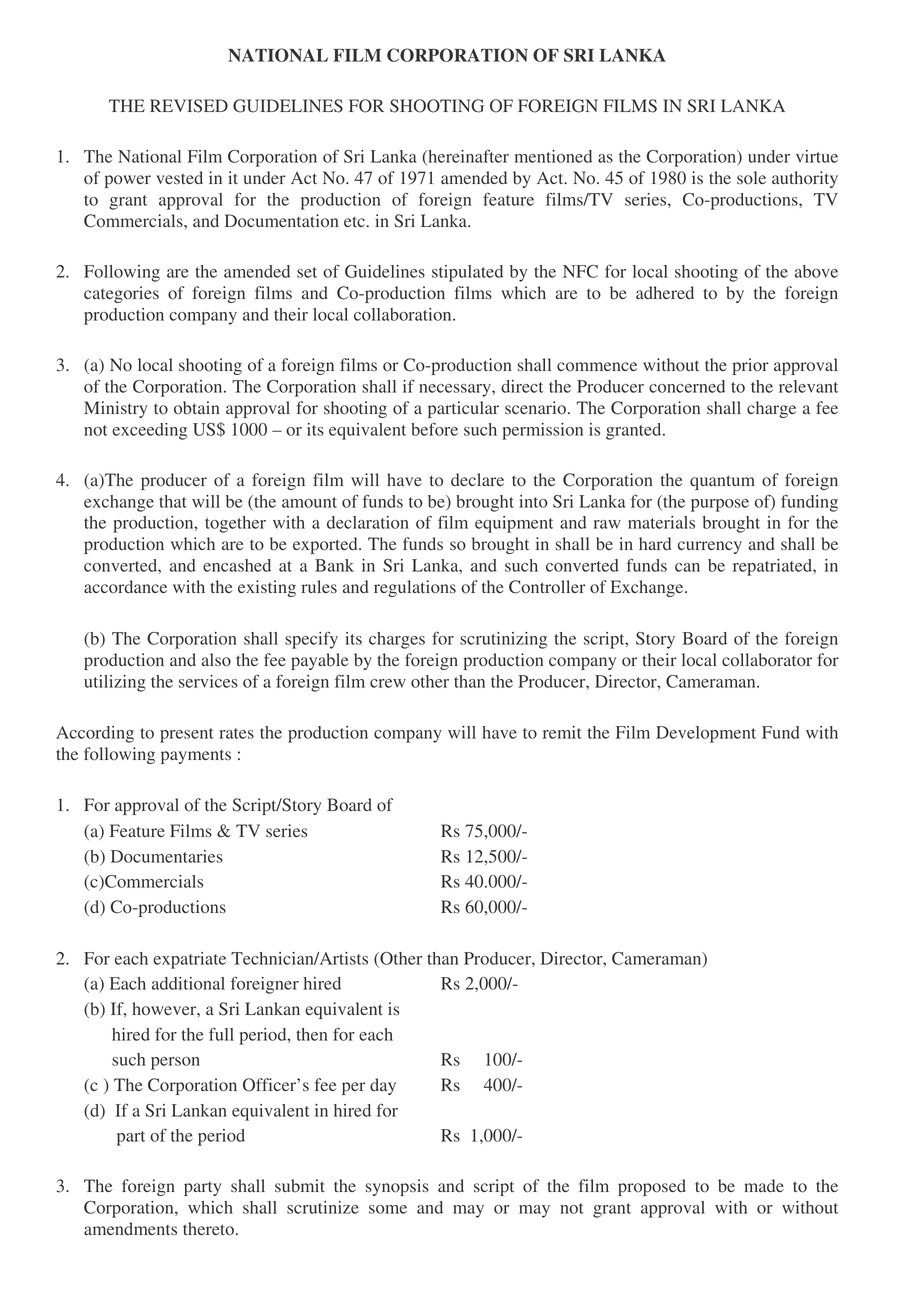 The image size is (924, 1308). Describe the element at coordinates (208, 681) in the screenshot. I see `services` at that location.
